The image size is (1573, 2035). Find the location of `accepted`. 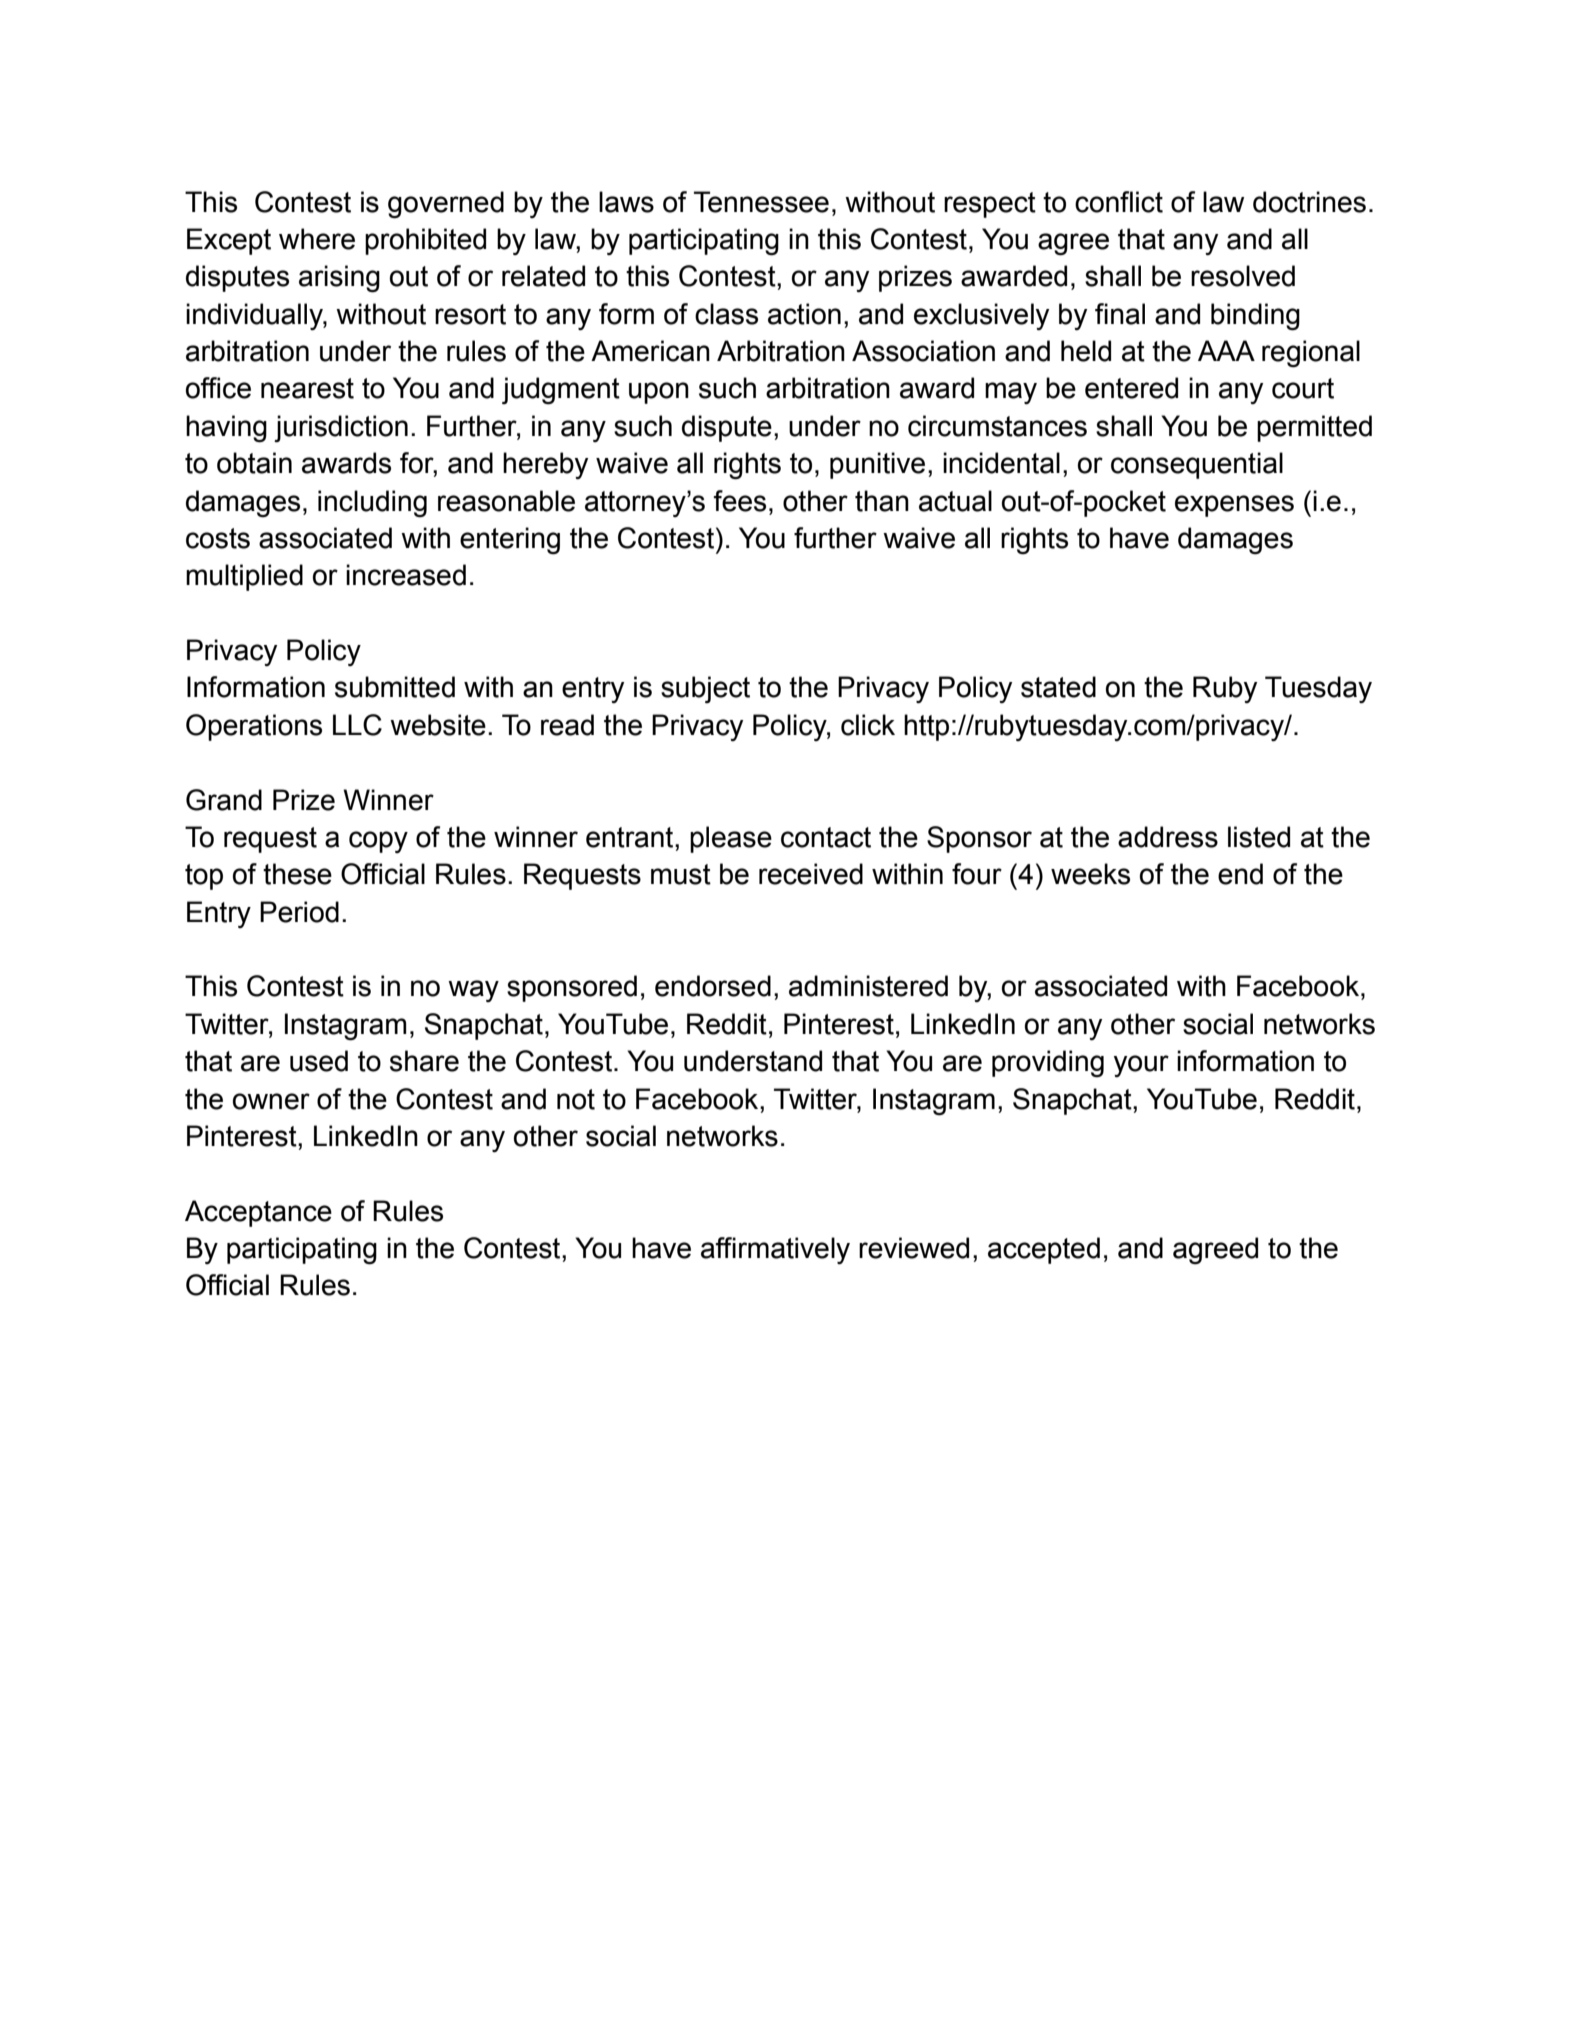

accepted is located at coordinates (1044, 1250).
